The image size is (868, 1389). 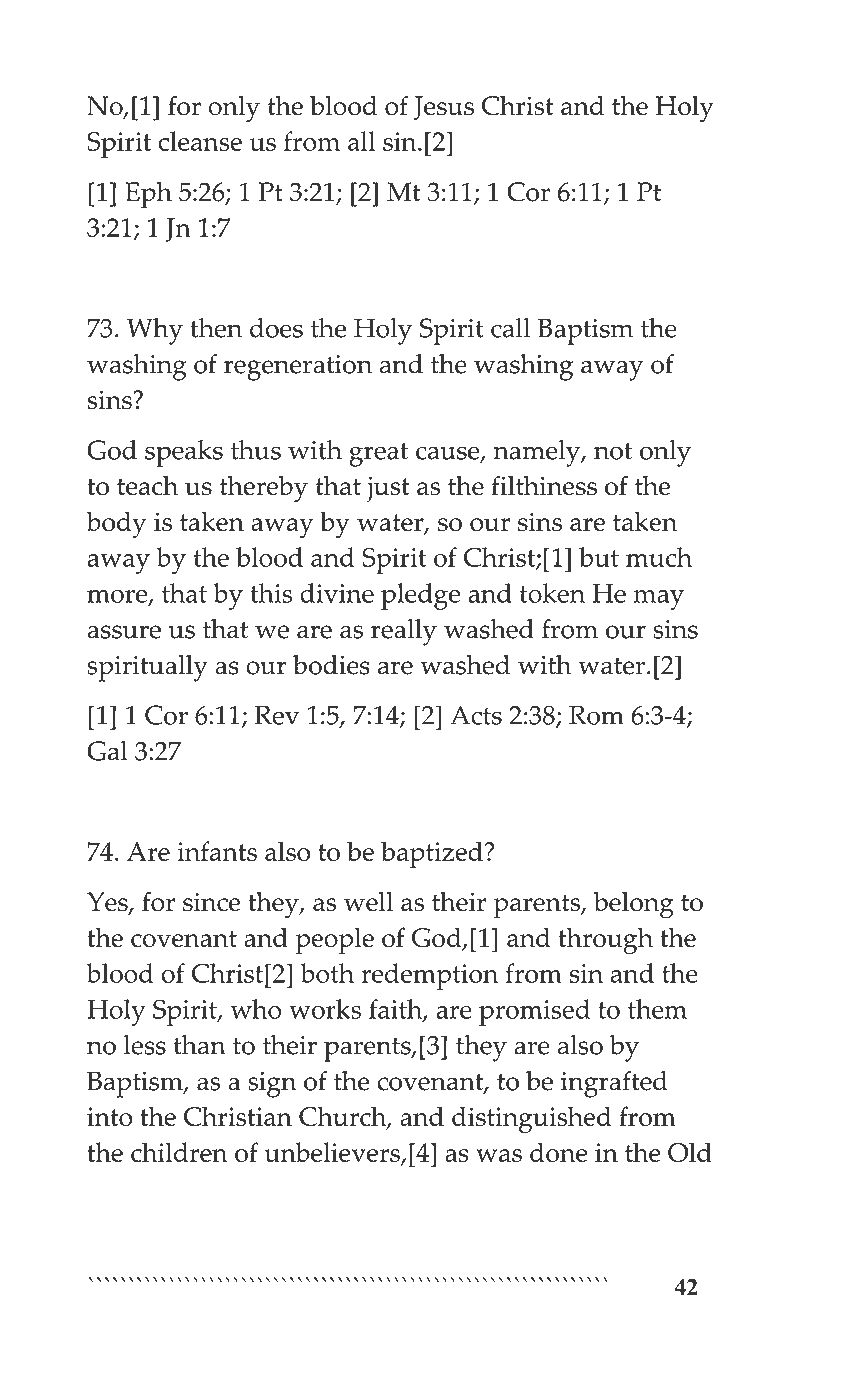 What do you see at coordinates (444, 108) in the screenshot?
I see `Jesus` at bounding box center [444, 108].
